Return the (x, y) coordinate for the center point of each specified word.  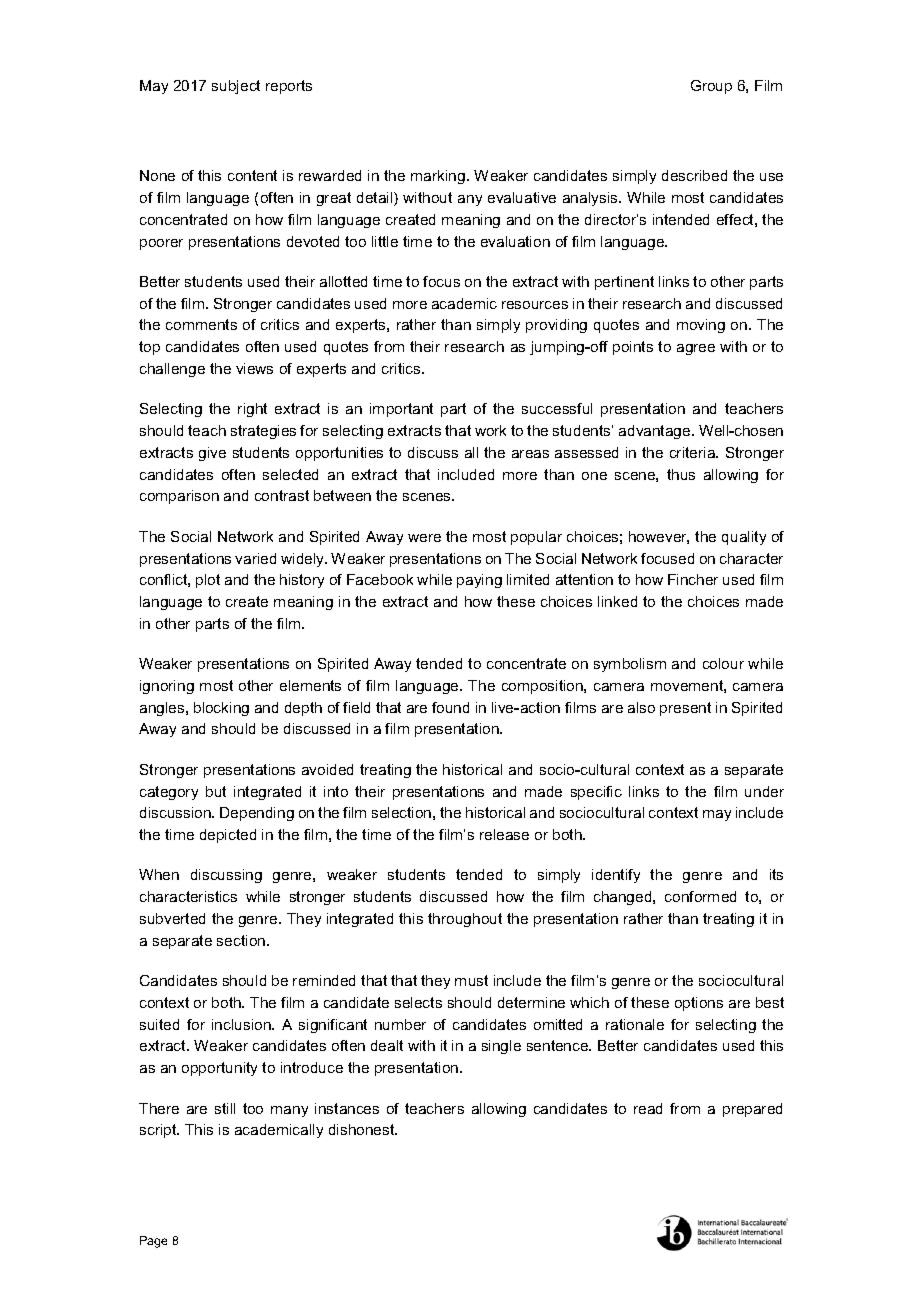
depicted (228, 836)
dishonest (363, 1129)
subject (236, 87)
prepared (752, 1110)
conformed (700, 896)
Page (153, 1242)
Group (711, 87)
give (212, 454)
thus (681, 474)
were (424, 538)
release (504, 834)
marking (439, 177)
